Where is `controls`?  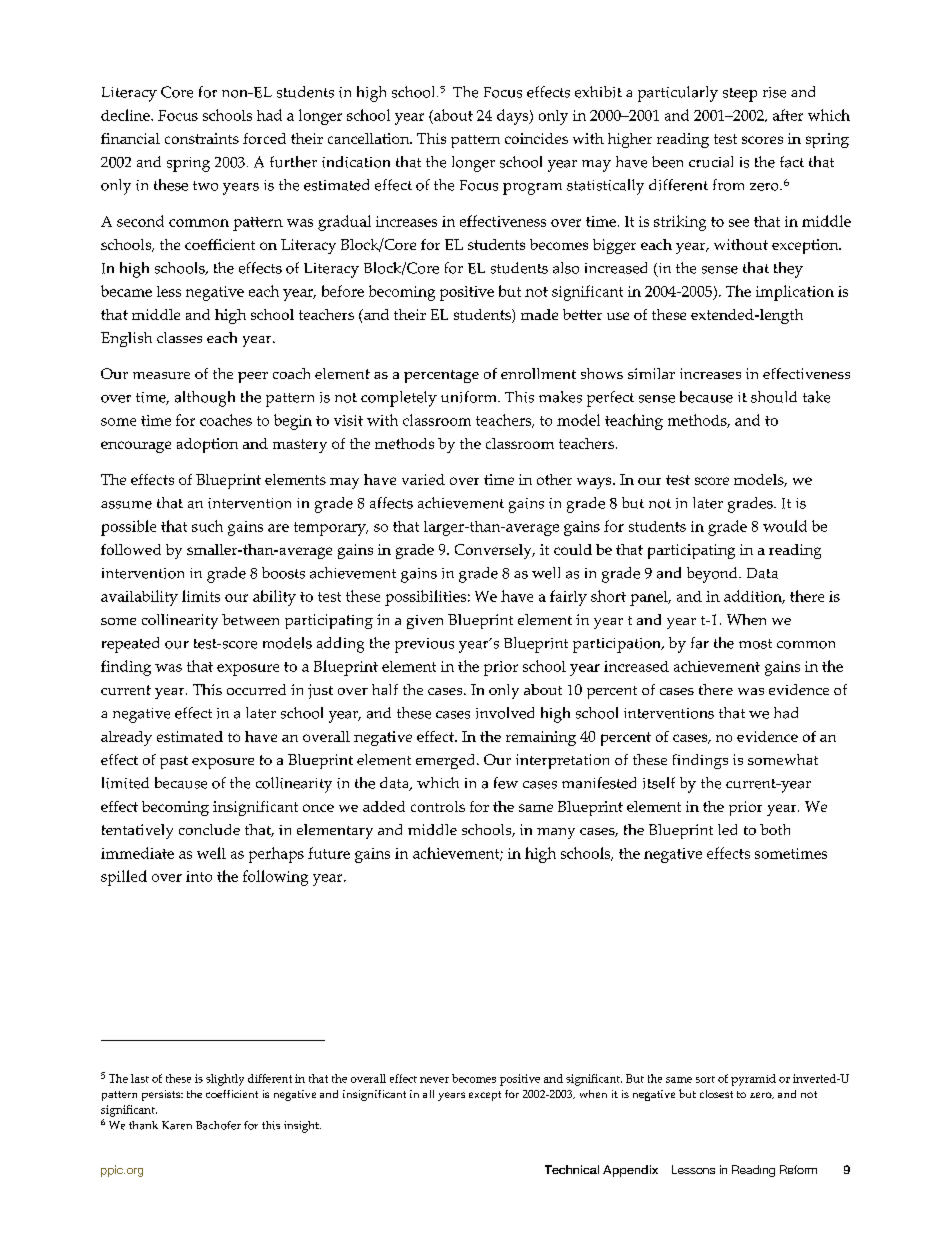 controls is located at coordinates (438, 806).
